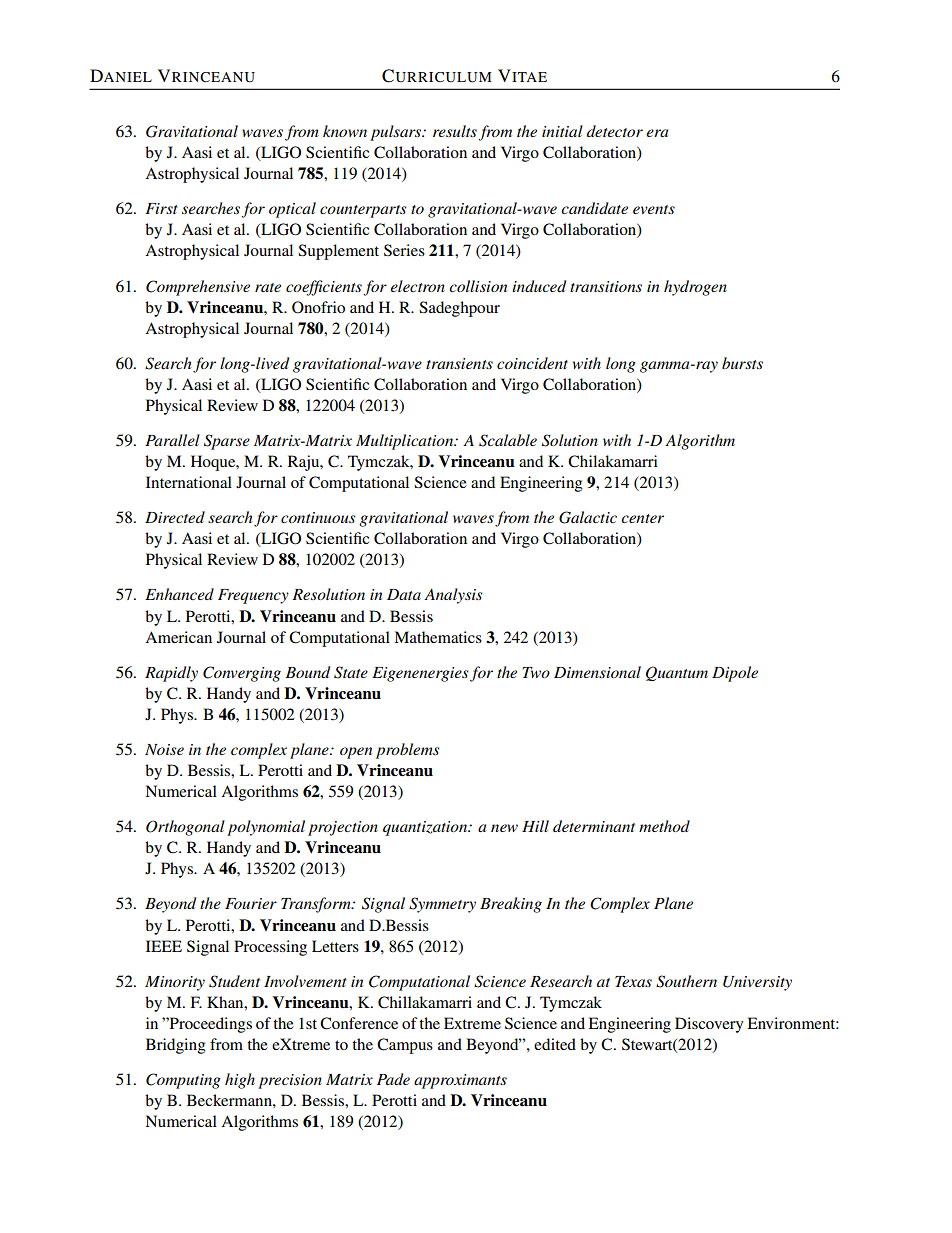 The width and height of the image is (952, 1233). What do you see at coordinates (455, 131) in the image?
I see `results` at bounding box center [455, 131].
